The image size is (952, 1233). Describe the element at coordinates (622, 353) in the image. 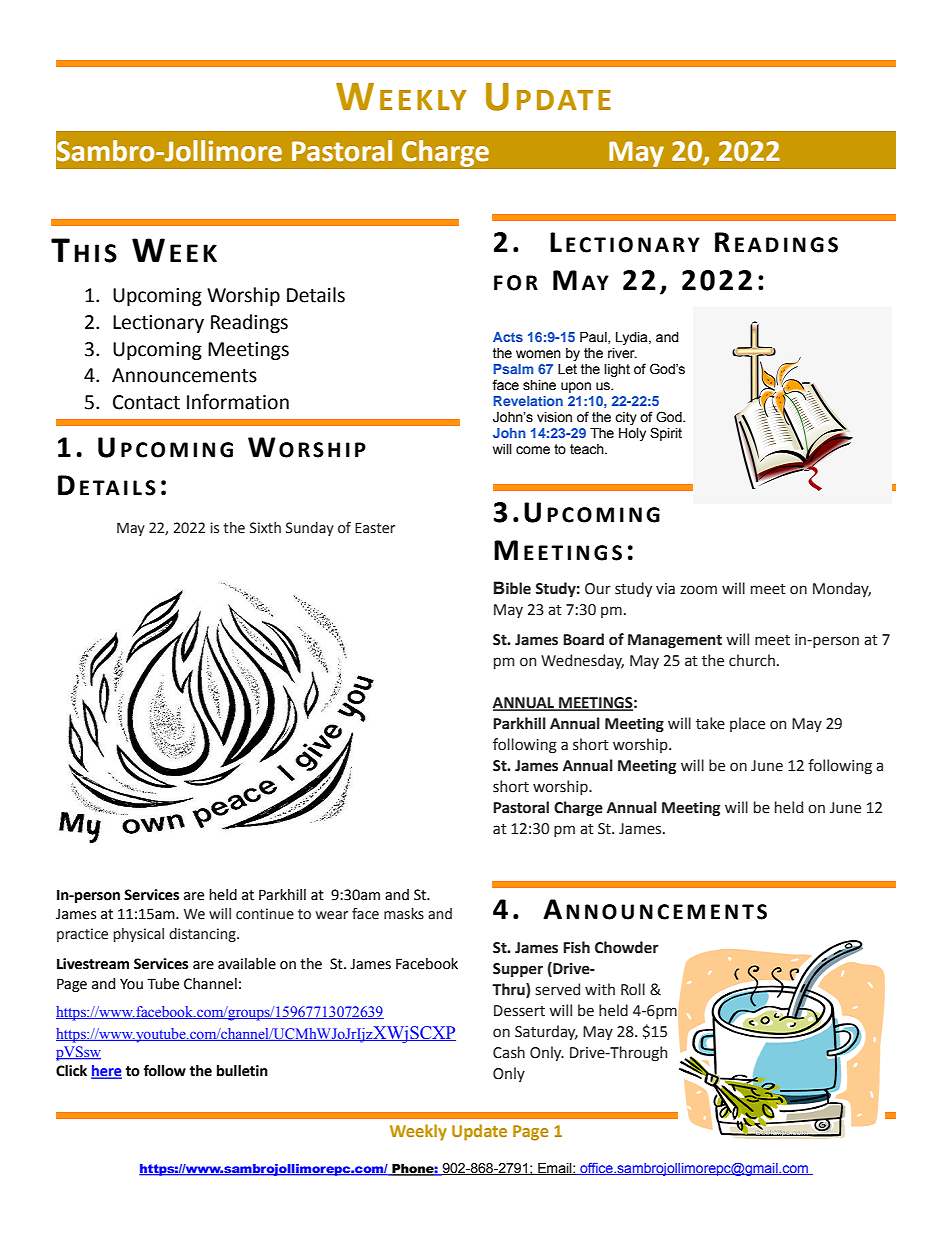

I see `river` at that location.
